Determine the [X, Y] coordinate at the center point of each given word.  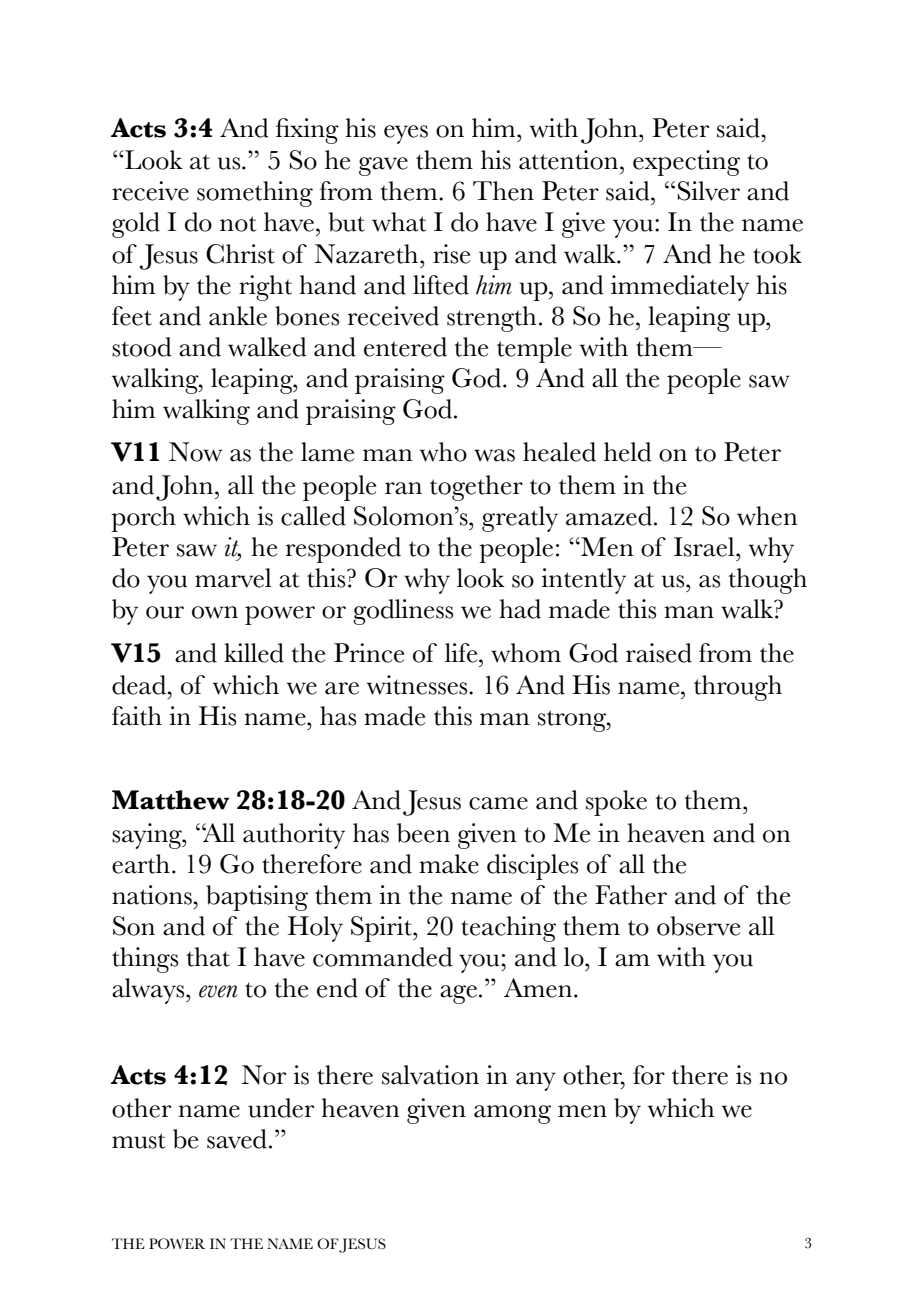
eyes [406, 134]
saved [237, 1139]
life [462, 653]
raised [659, 653]
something [255, 194]
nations [153, 895]
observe [698, 926]
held [628, 452]
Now [195, 452]
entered [405, 347]
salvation [430, 1075]
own [215, 612]
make [449, 864]
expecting [686, 163]
